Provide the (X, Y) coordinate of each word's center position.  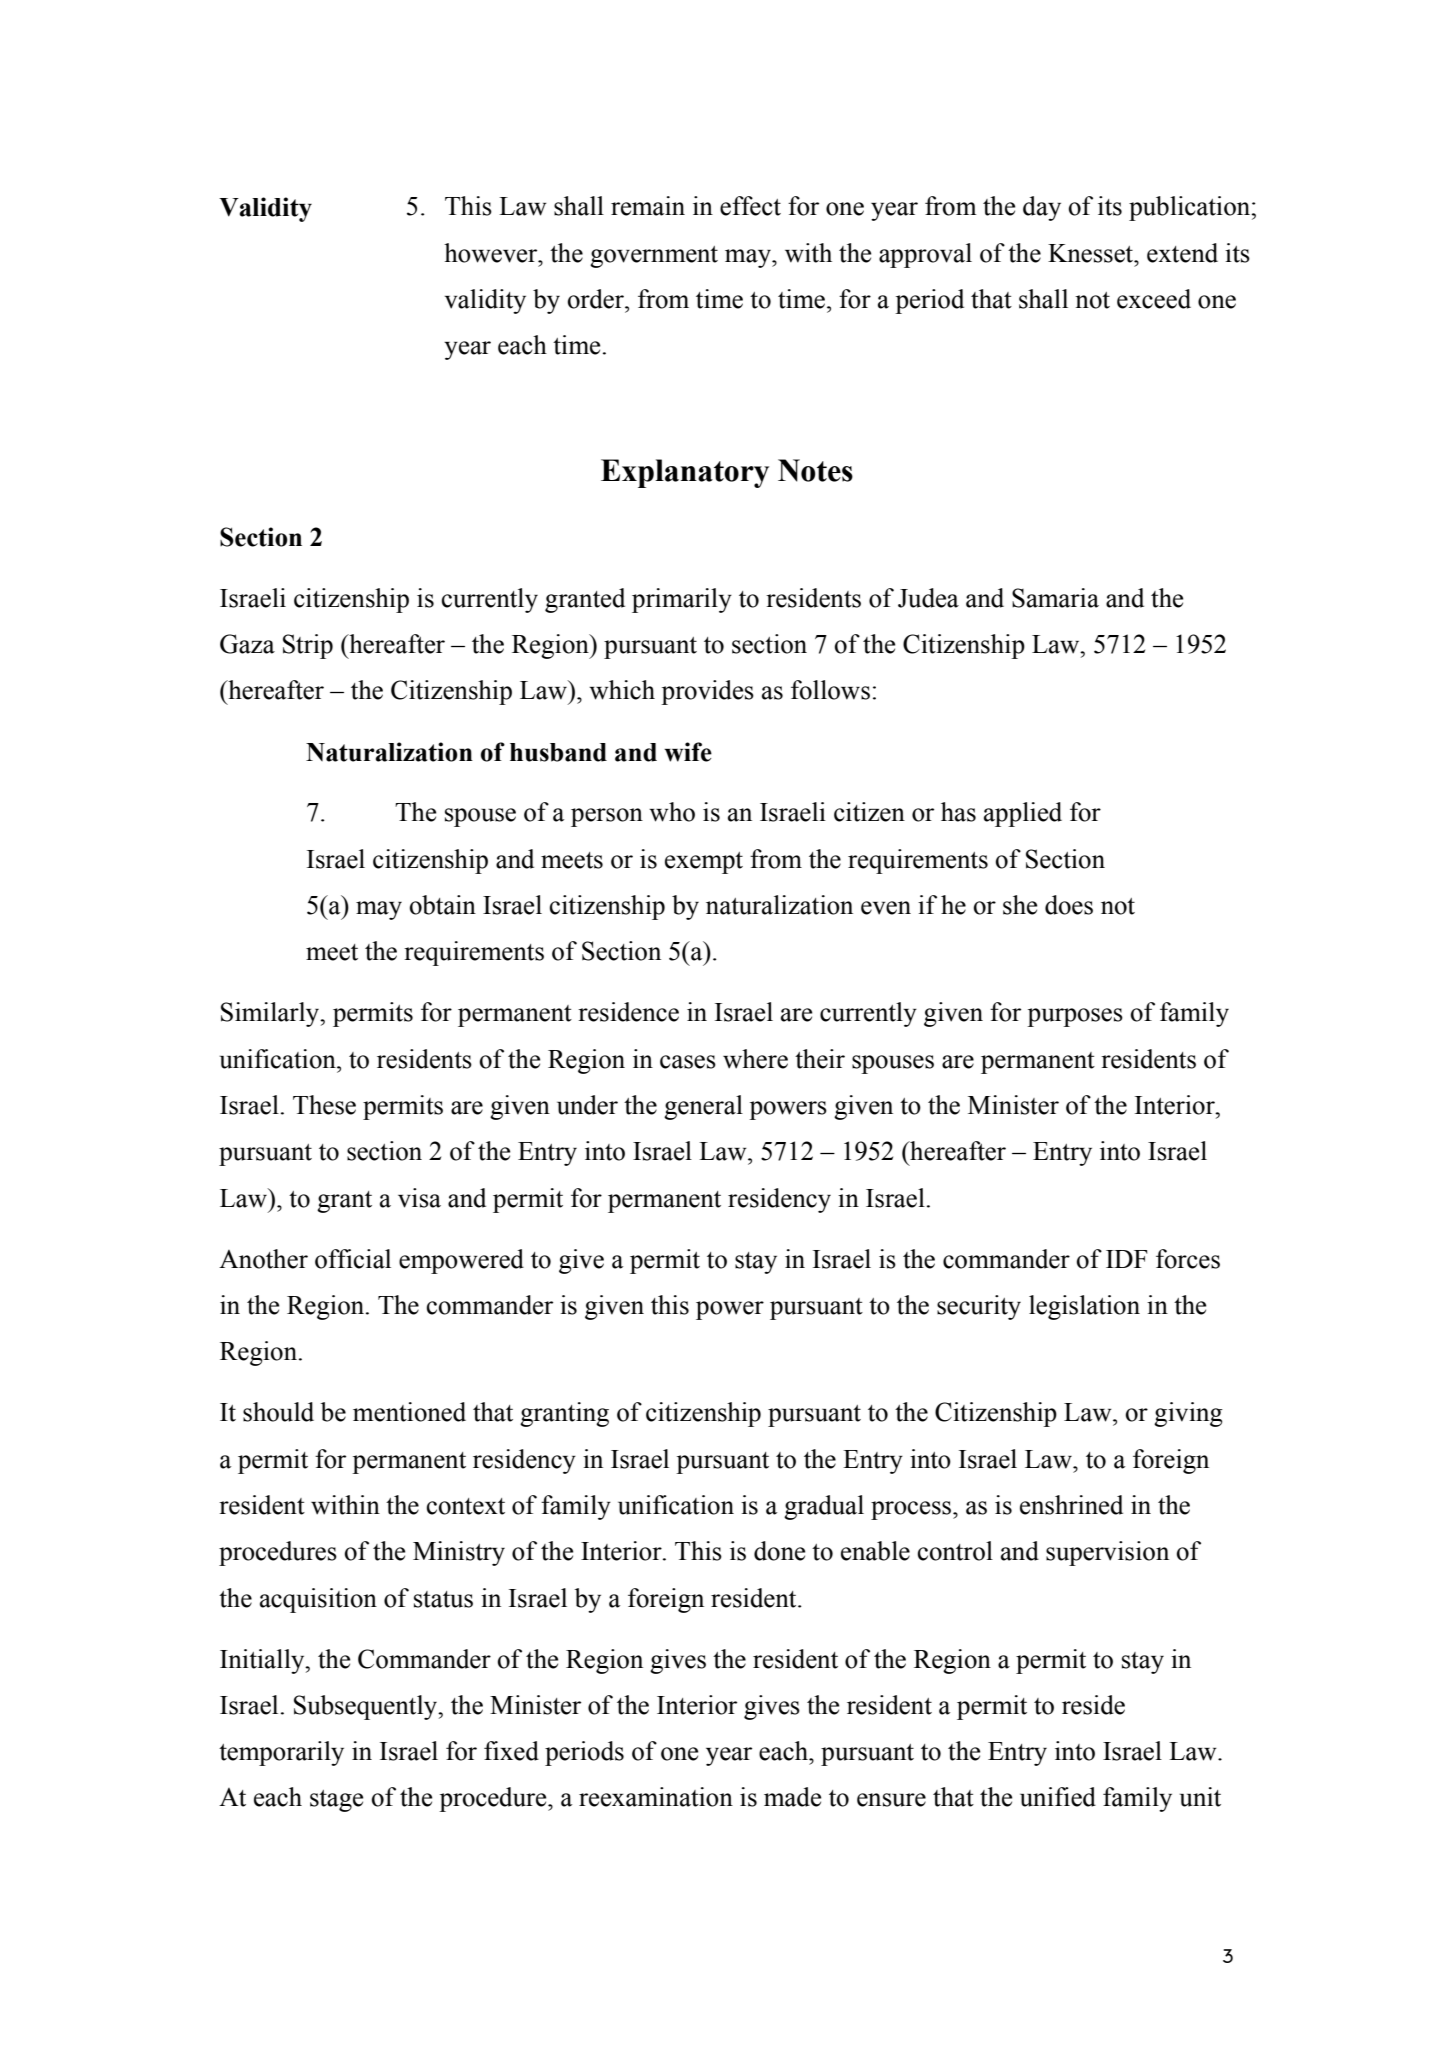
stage (336, 1801)
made (792, 1797)
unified (1058, 1797)
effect (750, 206)
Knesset (1092, 253)
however (492, 253)
